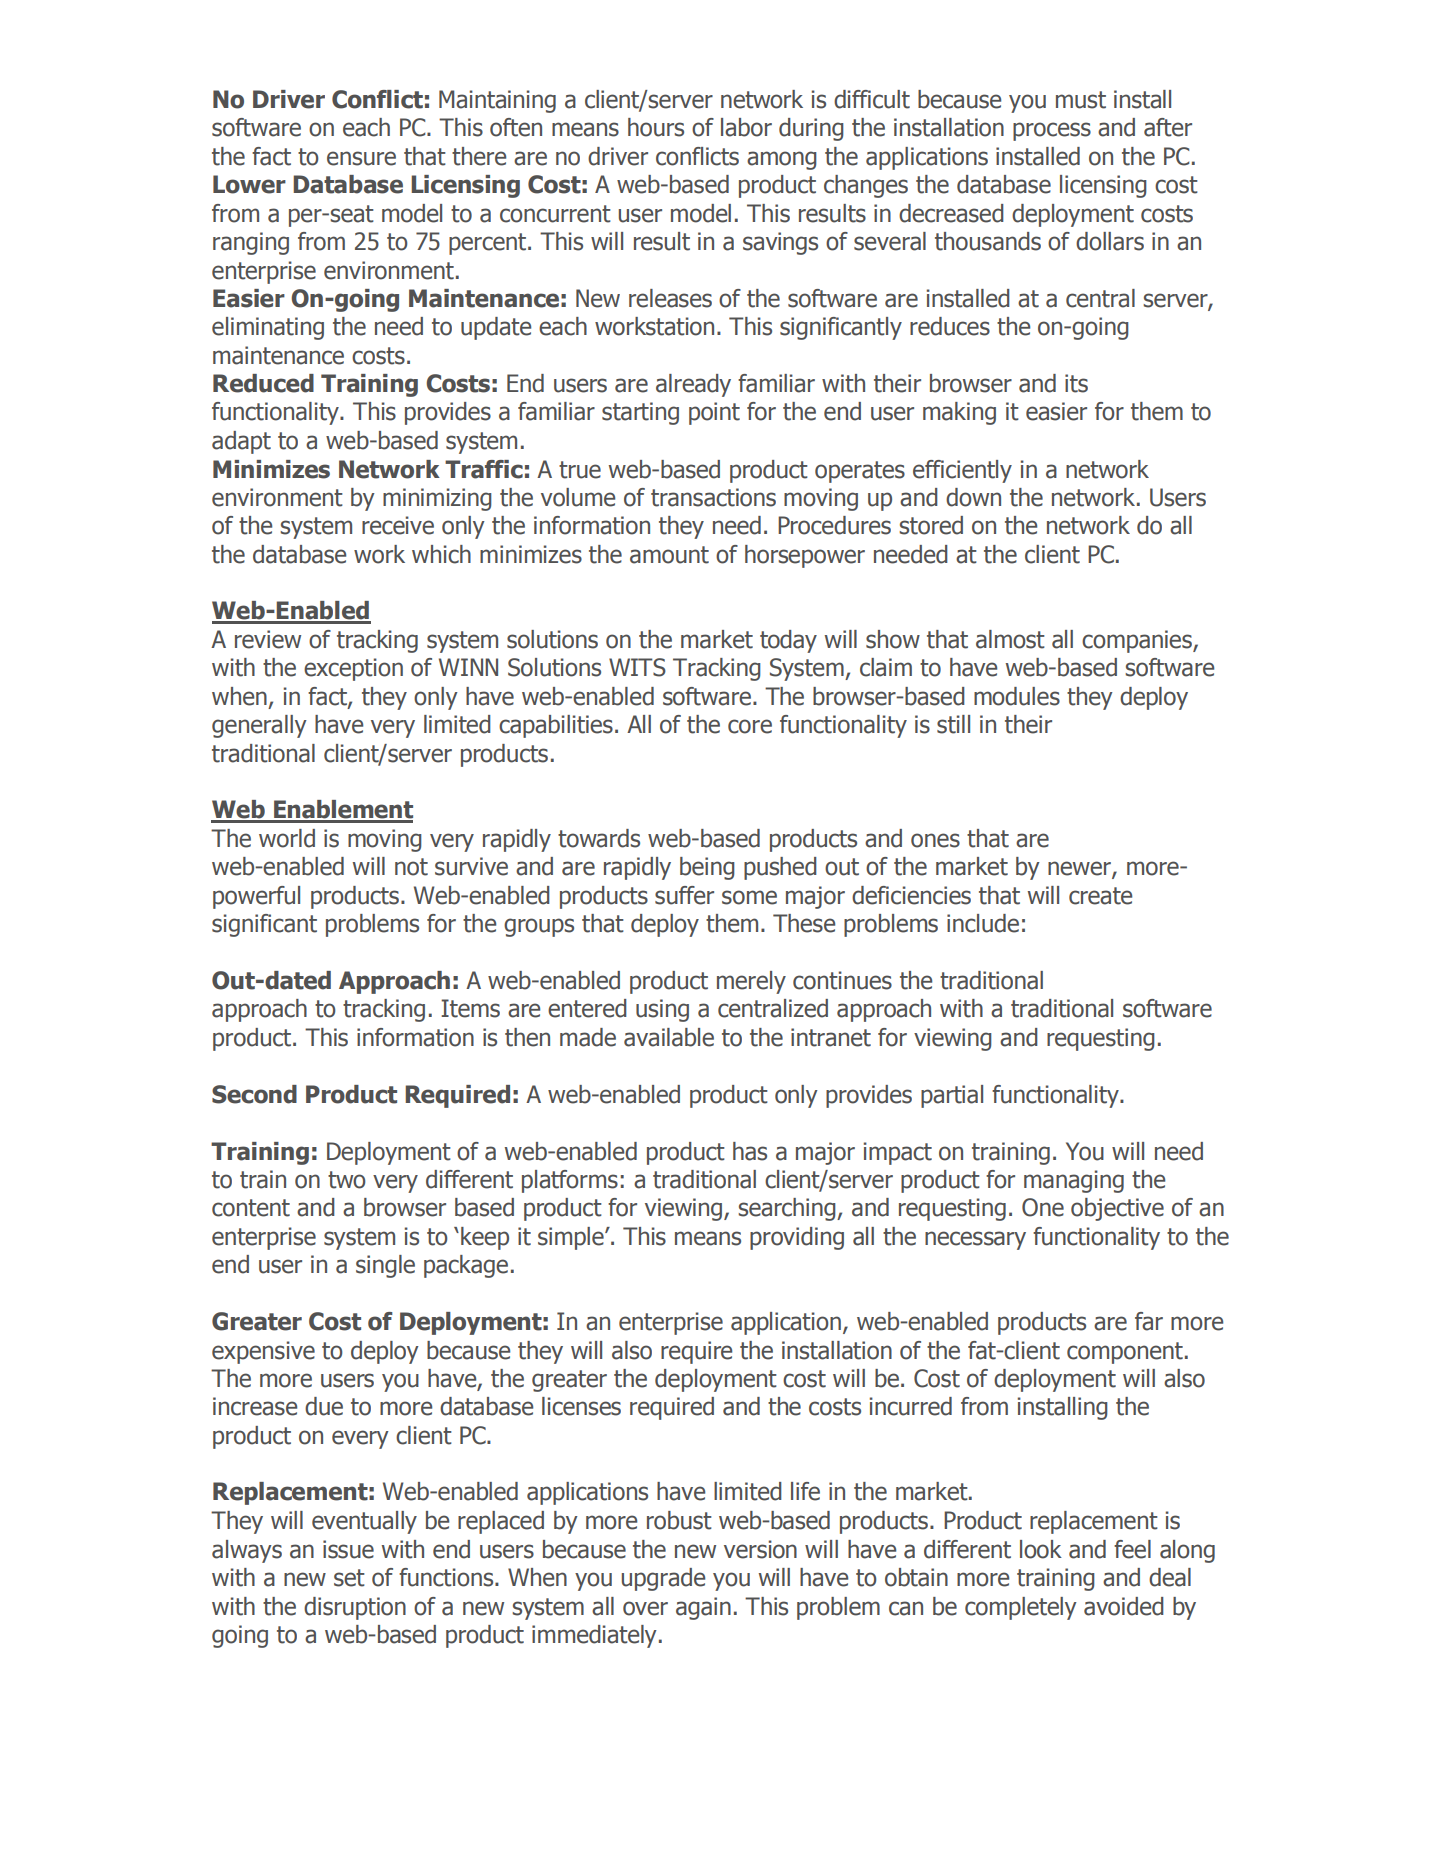 The height and width of the page is (1865, 1441). What do you see at coordinates (349, 1578) in the page?
I see `set` at bounding box center [349, 1578].
